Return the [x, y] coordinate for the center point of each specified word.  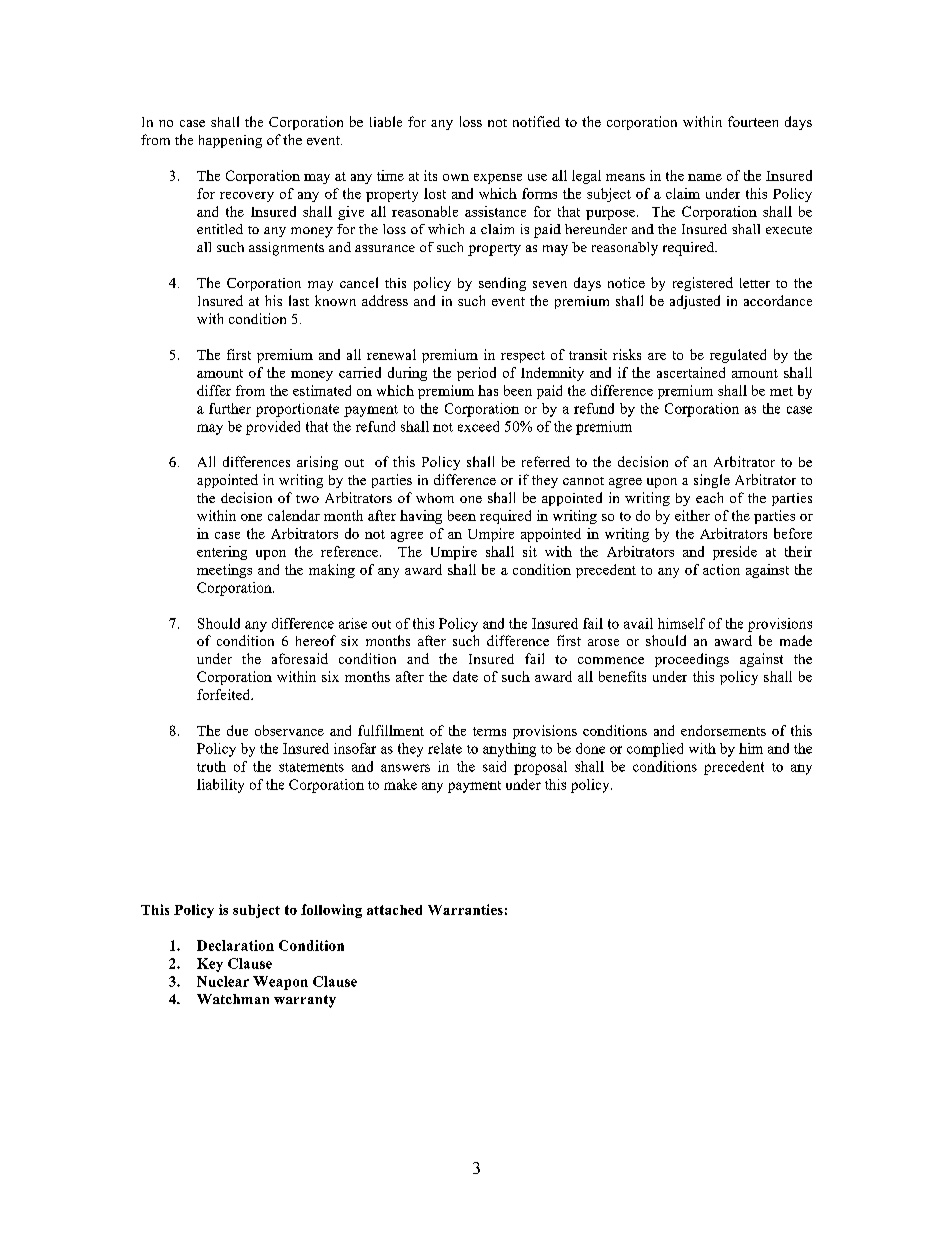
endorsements [723, 730]
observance [289, 730]
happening [230, 141]
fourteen [753, 121]
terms [489, 731]
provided [273, 428]
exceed [478, 426]
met [781, 391]
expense [498, 179]
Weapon [280, 983]
